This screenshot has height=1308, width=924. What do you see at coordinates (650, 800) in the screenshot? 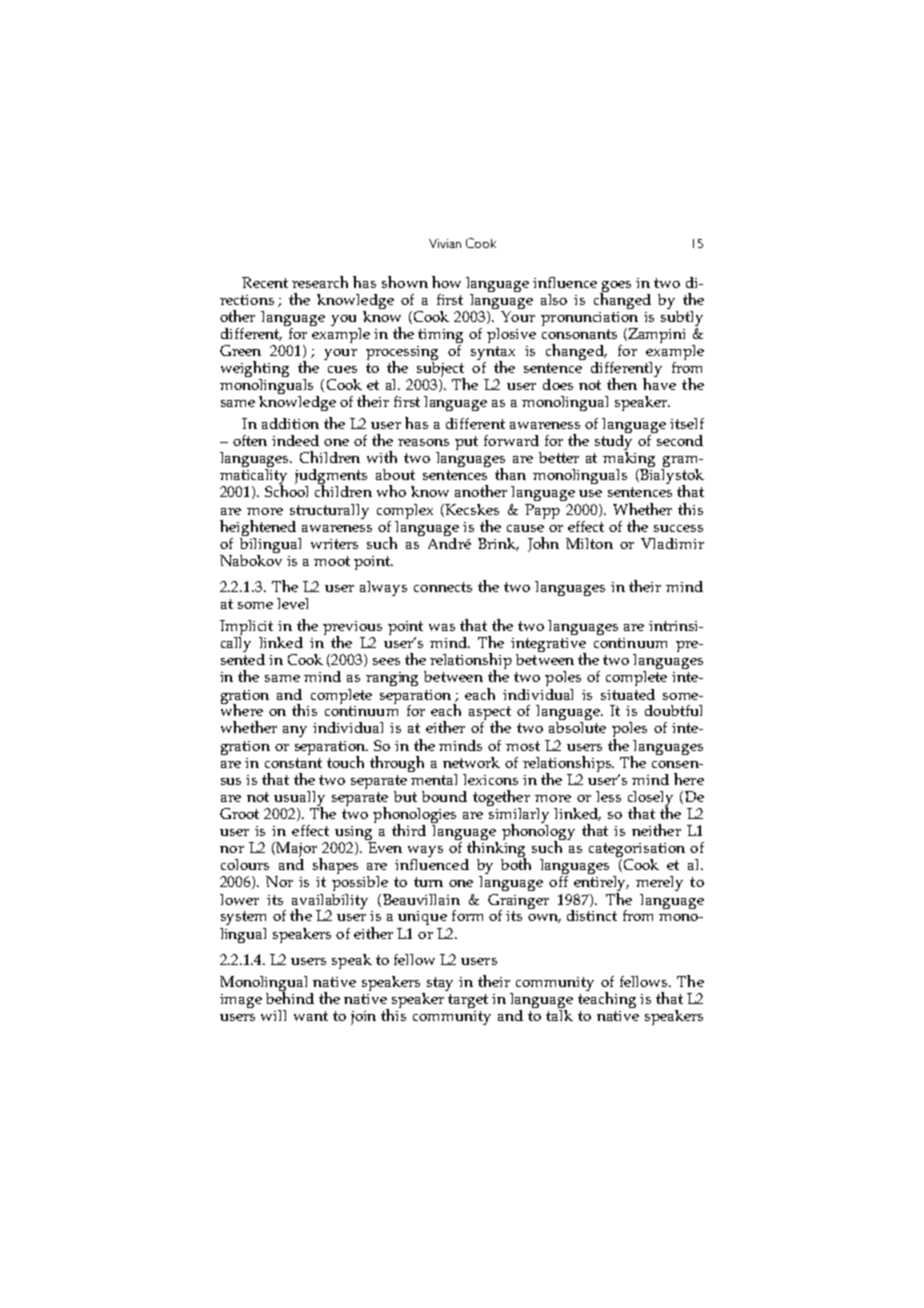
I see `closely` at bounding box center [650, 800].
